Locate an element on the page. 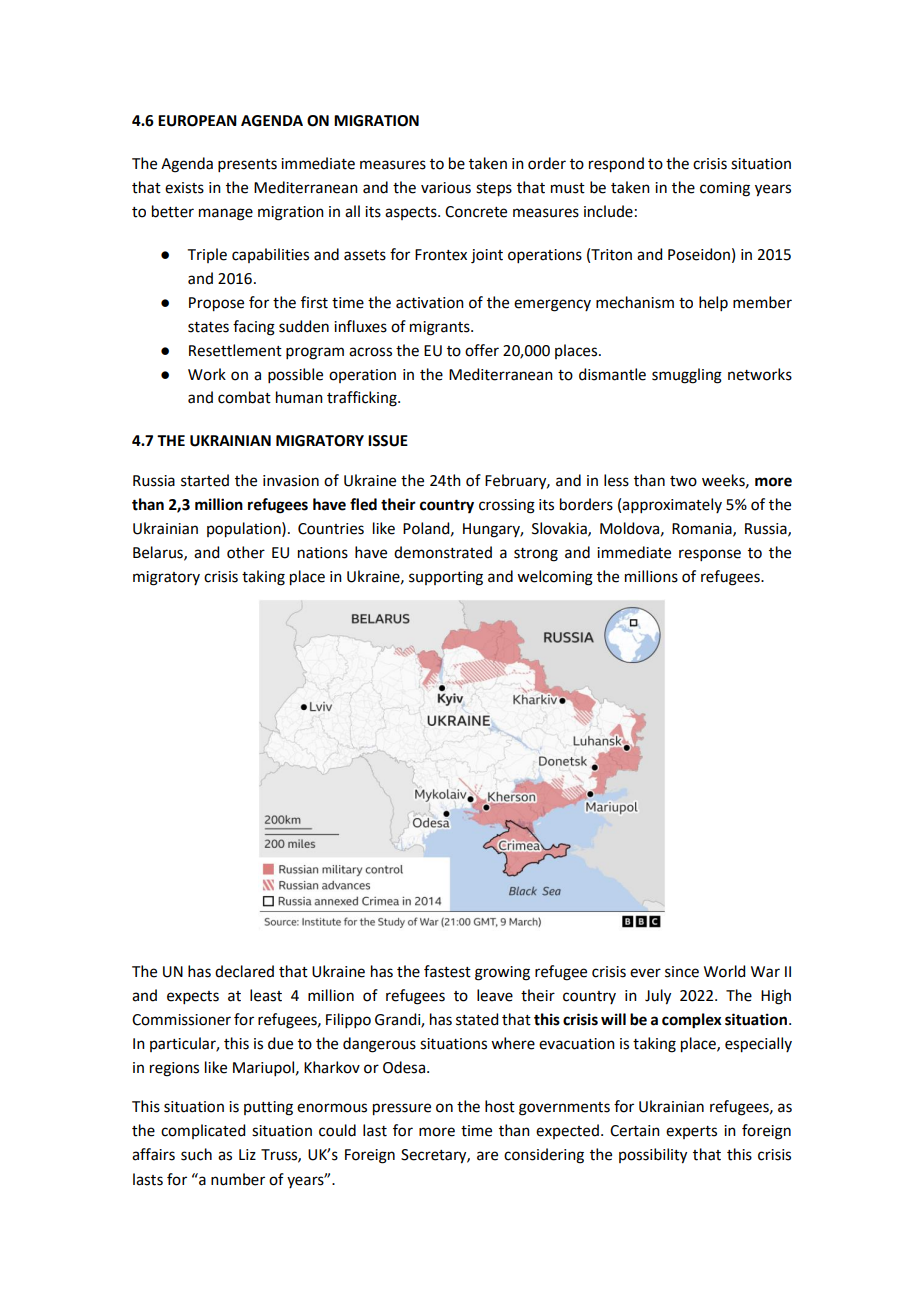 The height and width of the image is (1308, 924). declared is located at coordinates (244, 971).
